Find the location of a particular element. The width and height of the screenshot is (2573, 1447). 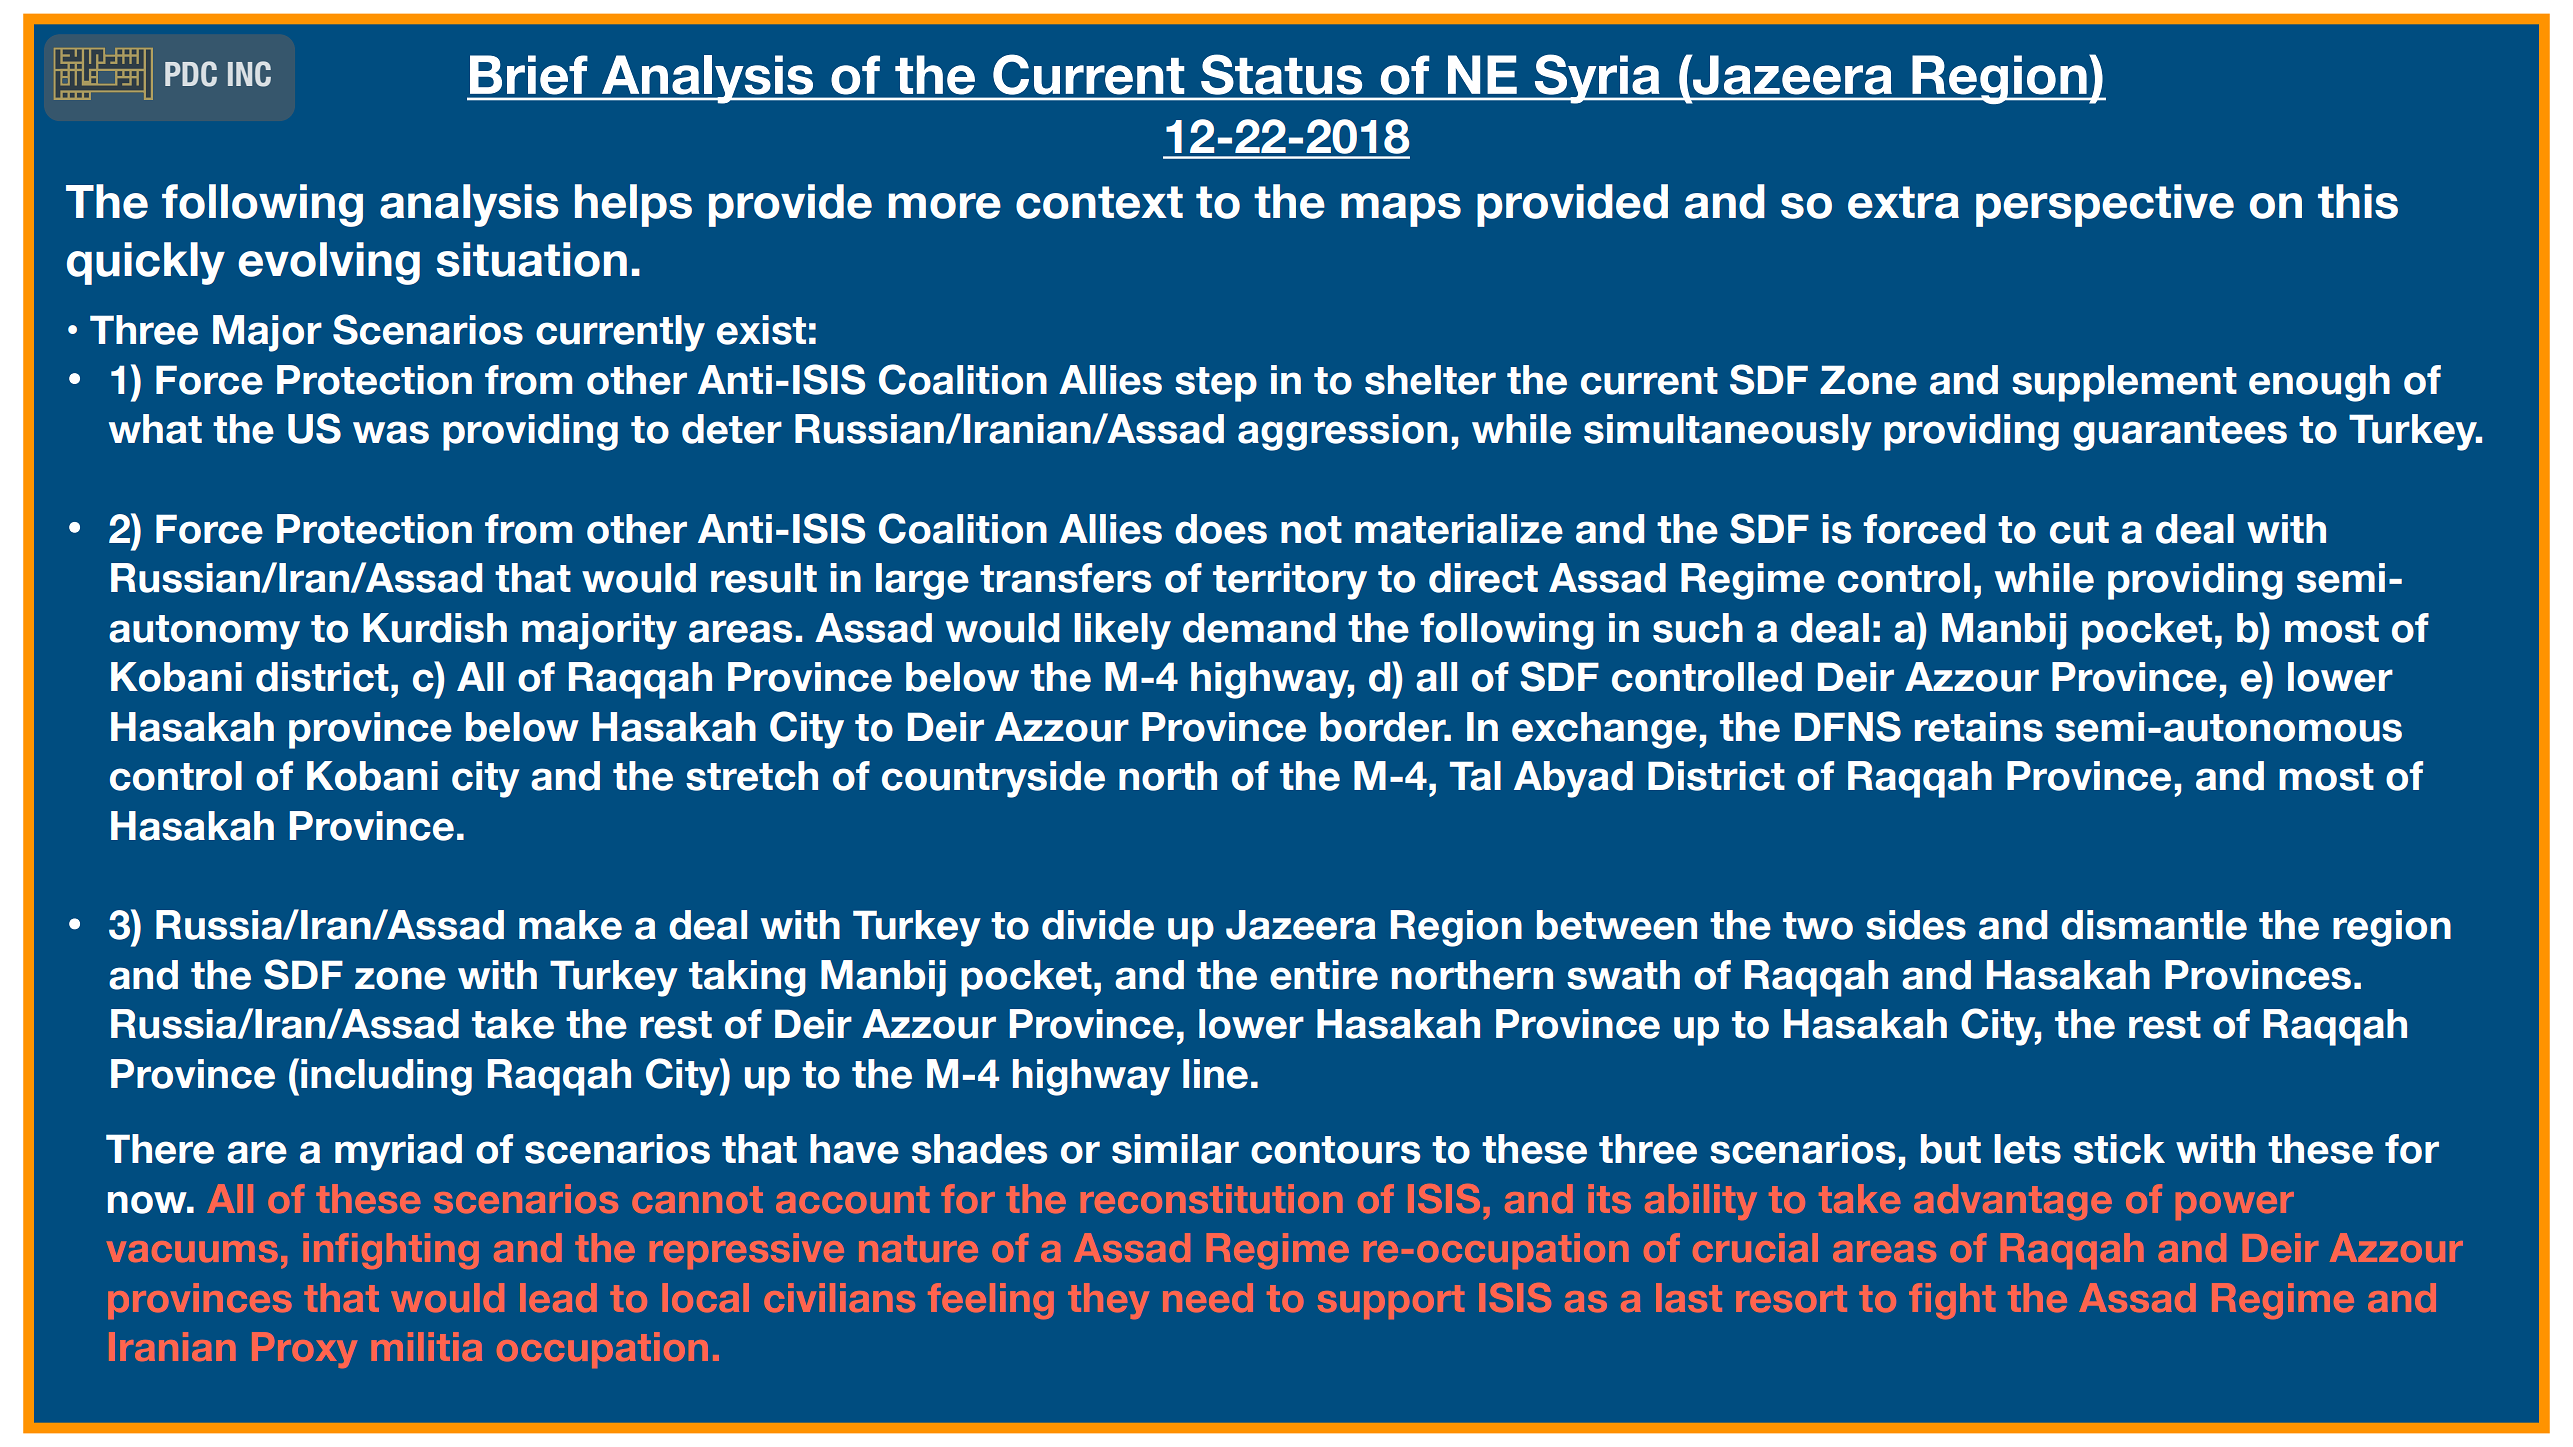

need is located at coordinates (1208, 1298).
